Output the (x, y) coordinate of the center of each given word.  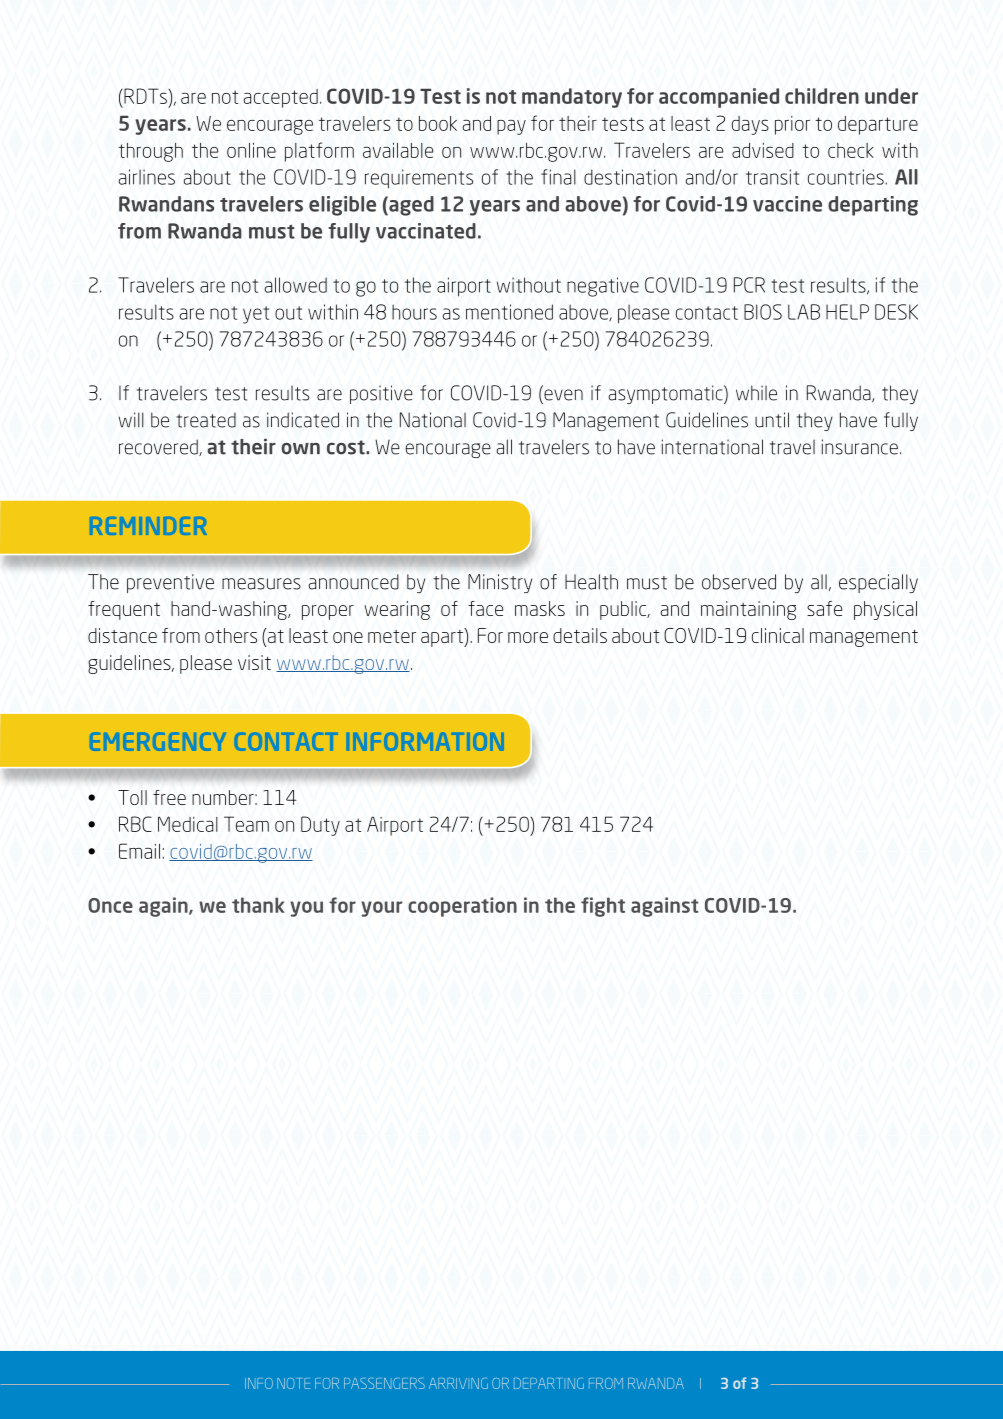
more (528, 637)
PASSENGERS (384, 1383)
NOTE (293, 1383)
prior (792, 125)
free (169, 797)
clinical (778, 635)
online (251, 150)
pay (511, 127)
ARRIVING (458, 1383)
